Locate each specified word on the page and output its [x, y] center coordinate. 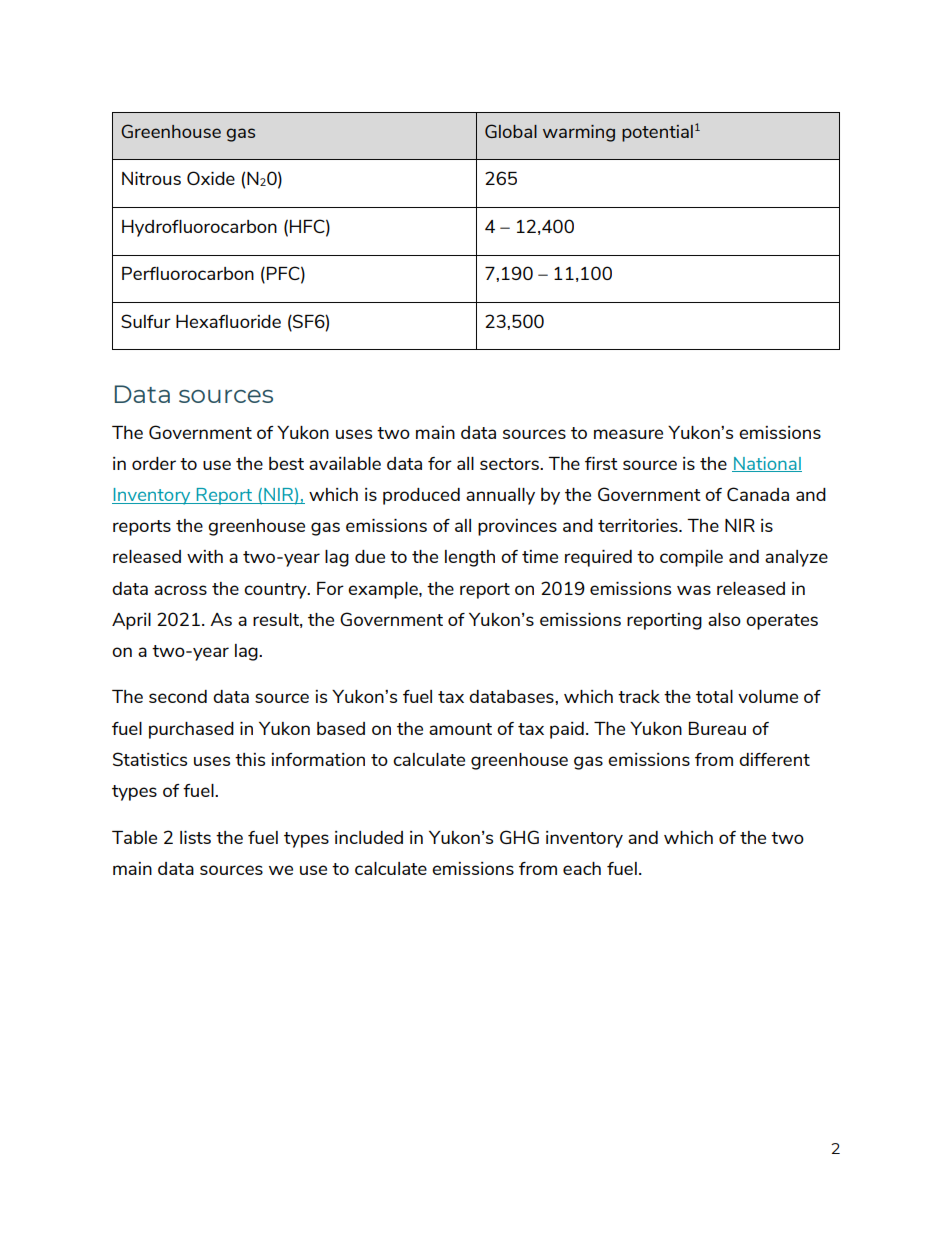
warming [579, 133]
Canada [758, 494]
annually [500, 496]
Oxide [211, 178]
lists [195, 837]
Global [511, 131]
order [154, 463]
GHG [519, 837]
